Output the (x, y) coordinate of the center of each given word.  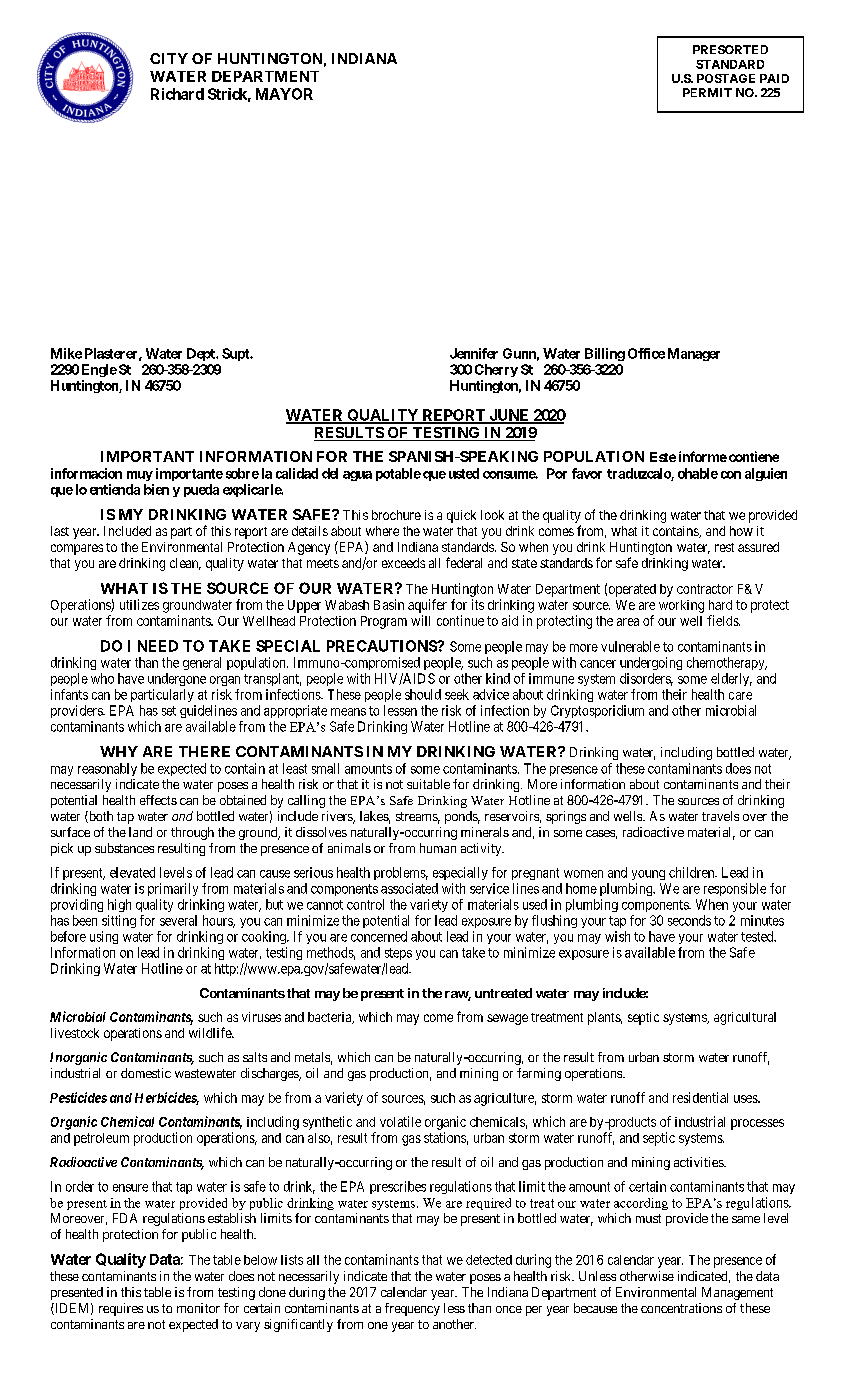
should (423, 694)
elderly (731, 679)
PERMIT (707, 92)
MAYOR (284, 94)
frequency (412, 1309)
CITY (169, 58)
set (169, 711)
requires (121, 1309)
